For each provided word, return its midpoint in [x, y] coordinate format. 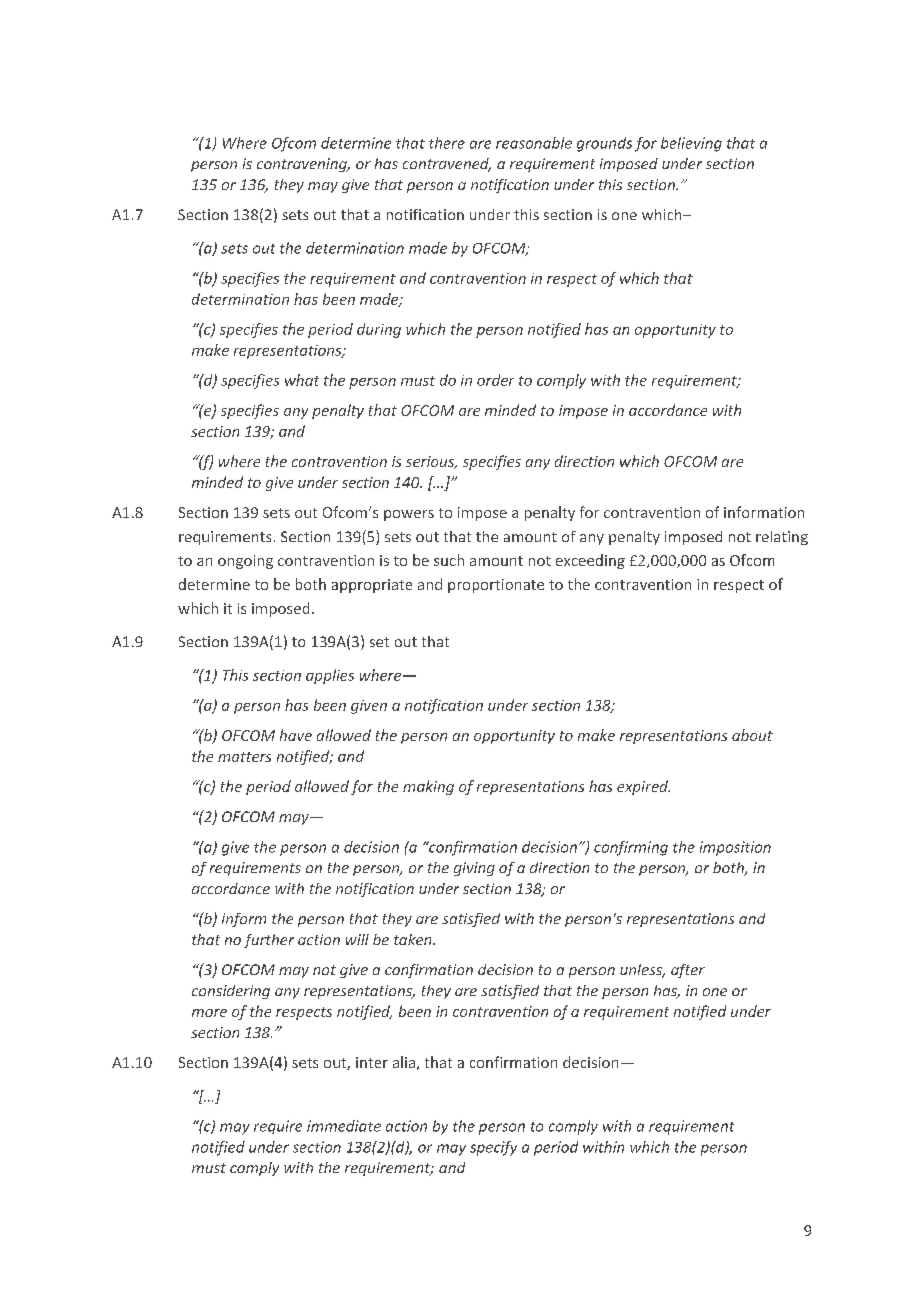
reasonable [534, 143]
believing [691, 144]
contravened [447, 165]
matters [244, 757]
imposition [735, 848]
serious [431, 462]
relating [782, 538]
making [428, 787]
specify [493, 1148]
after [688, 971]
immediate [344, 1126]
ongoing [245, 562]
